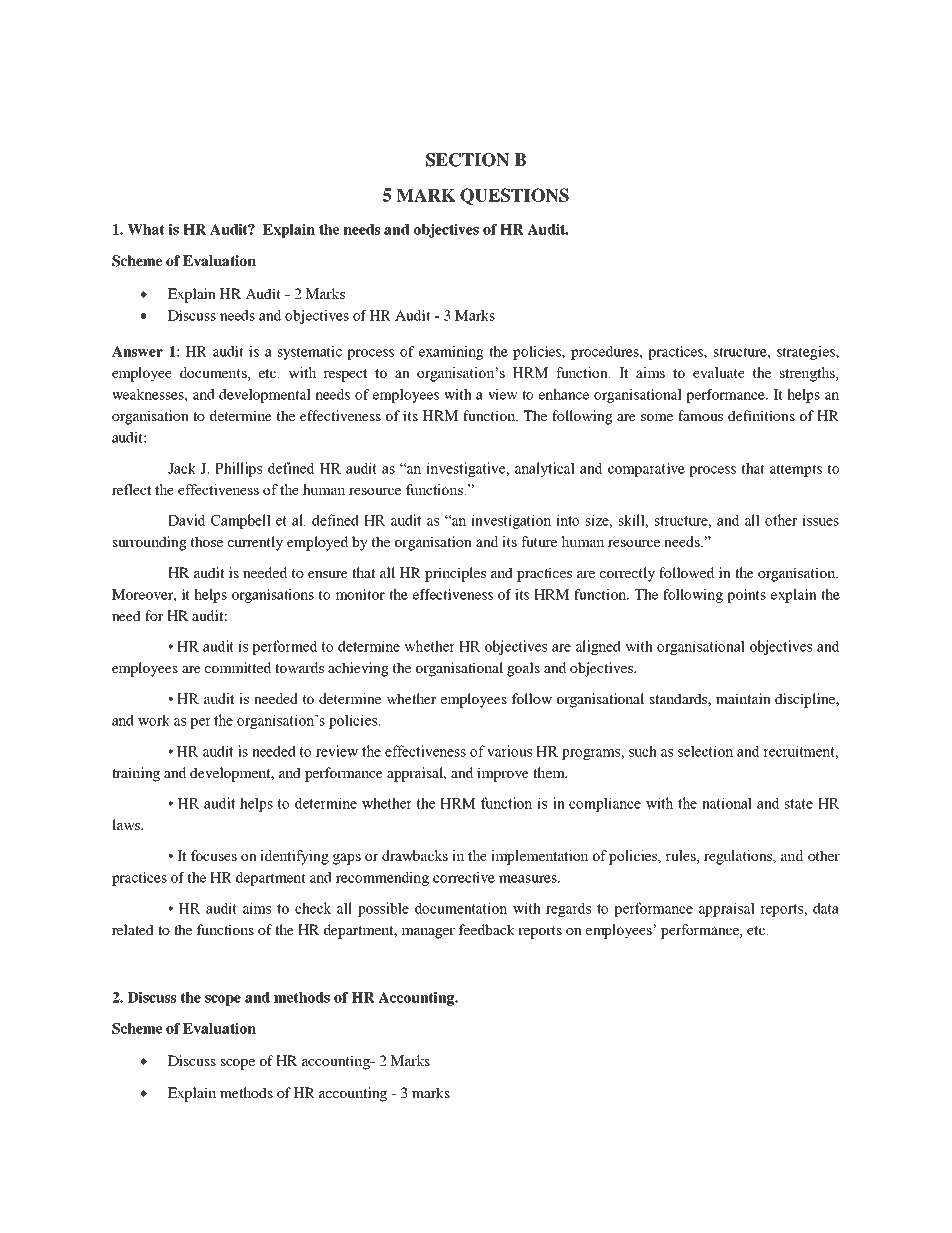  I want to click on points, so click(746, 596).
